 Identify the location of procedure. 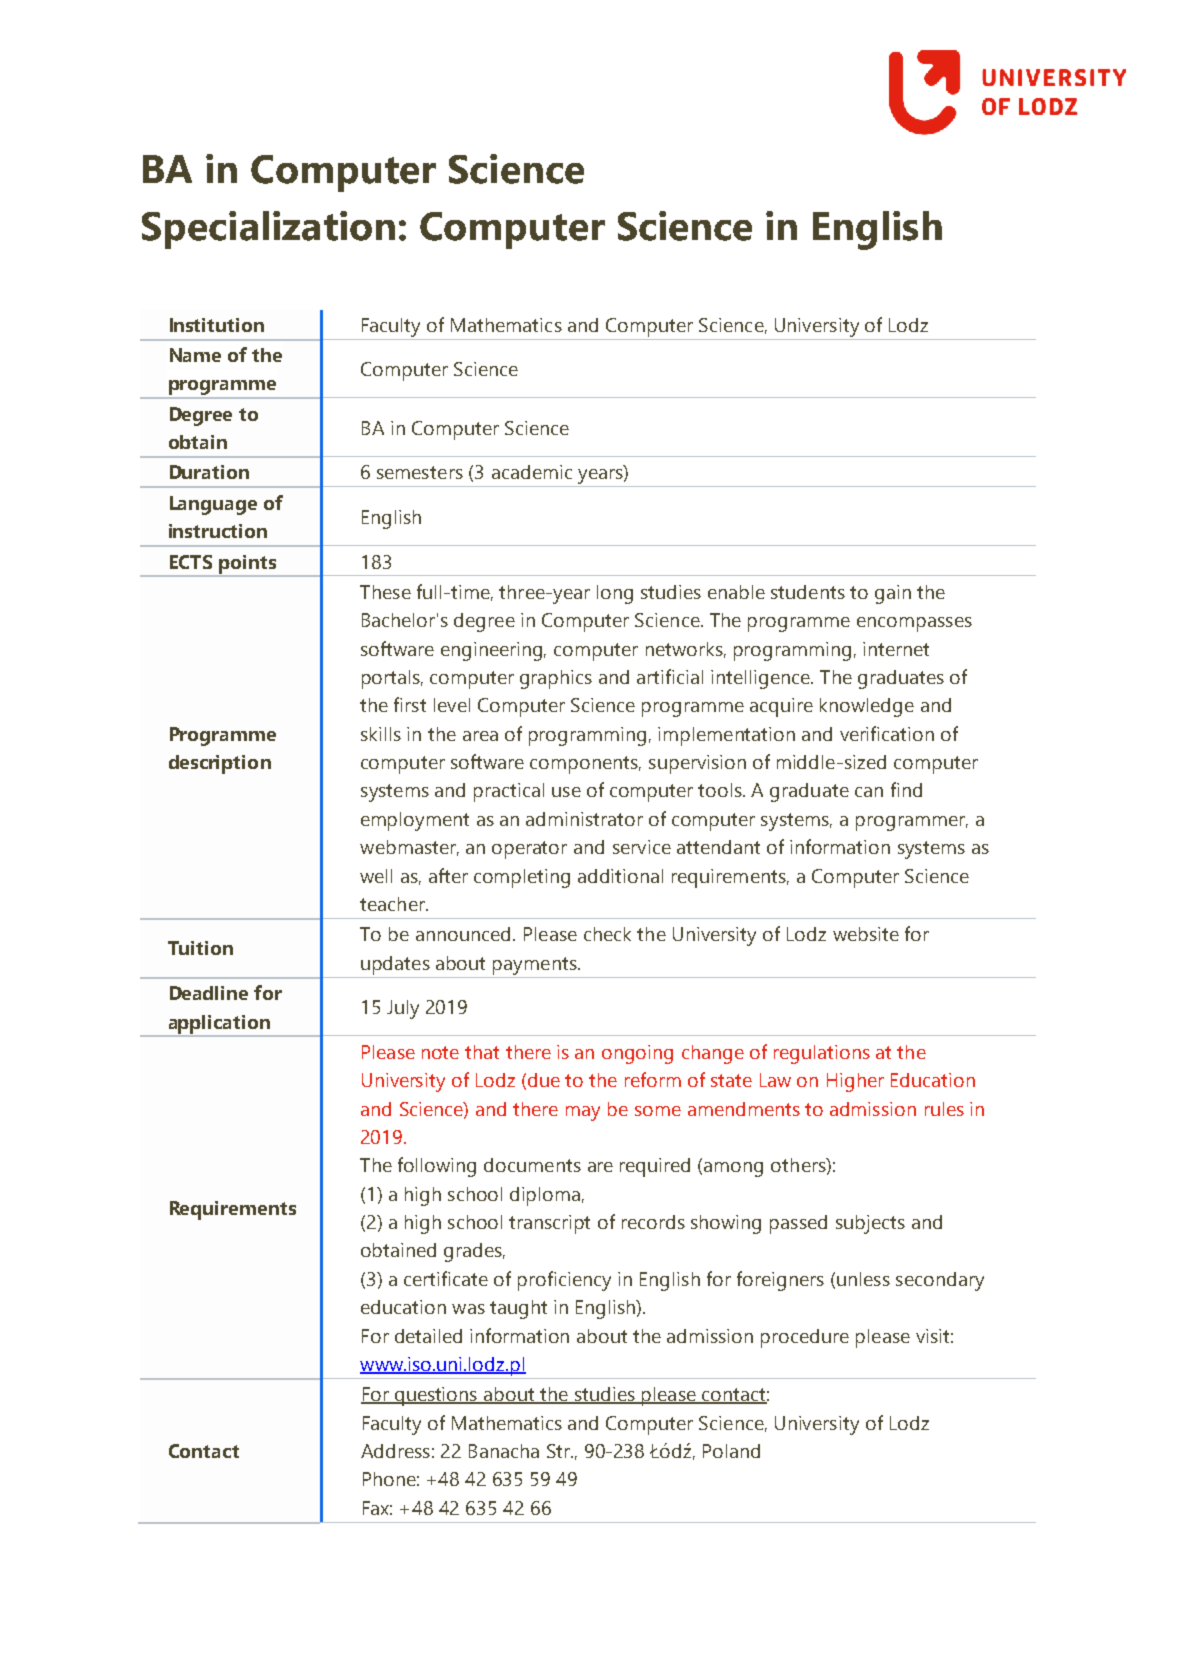
(805, 1338).
